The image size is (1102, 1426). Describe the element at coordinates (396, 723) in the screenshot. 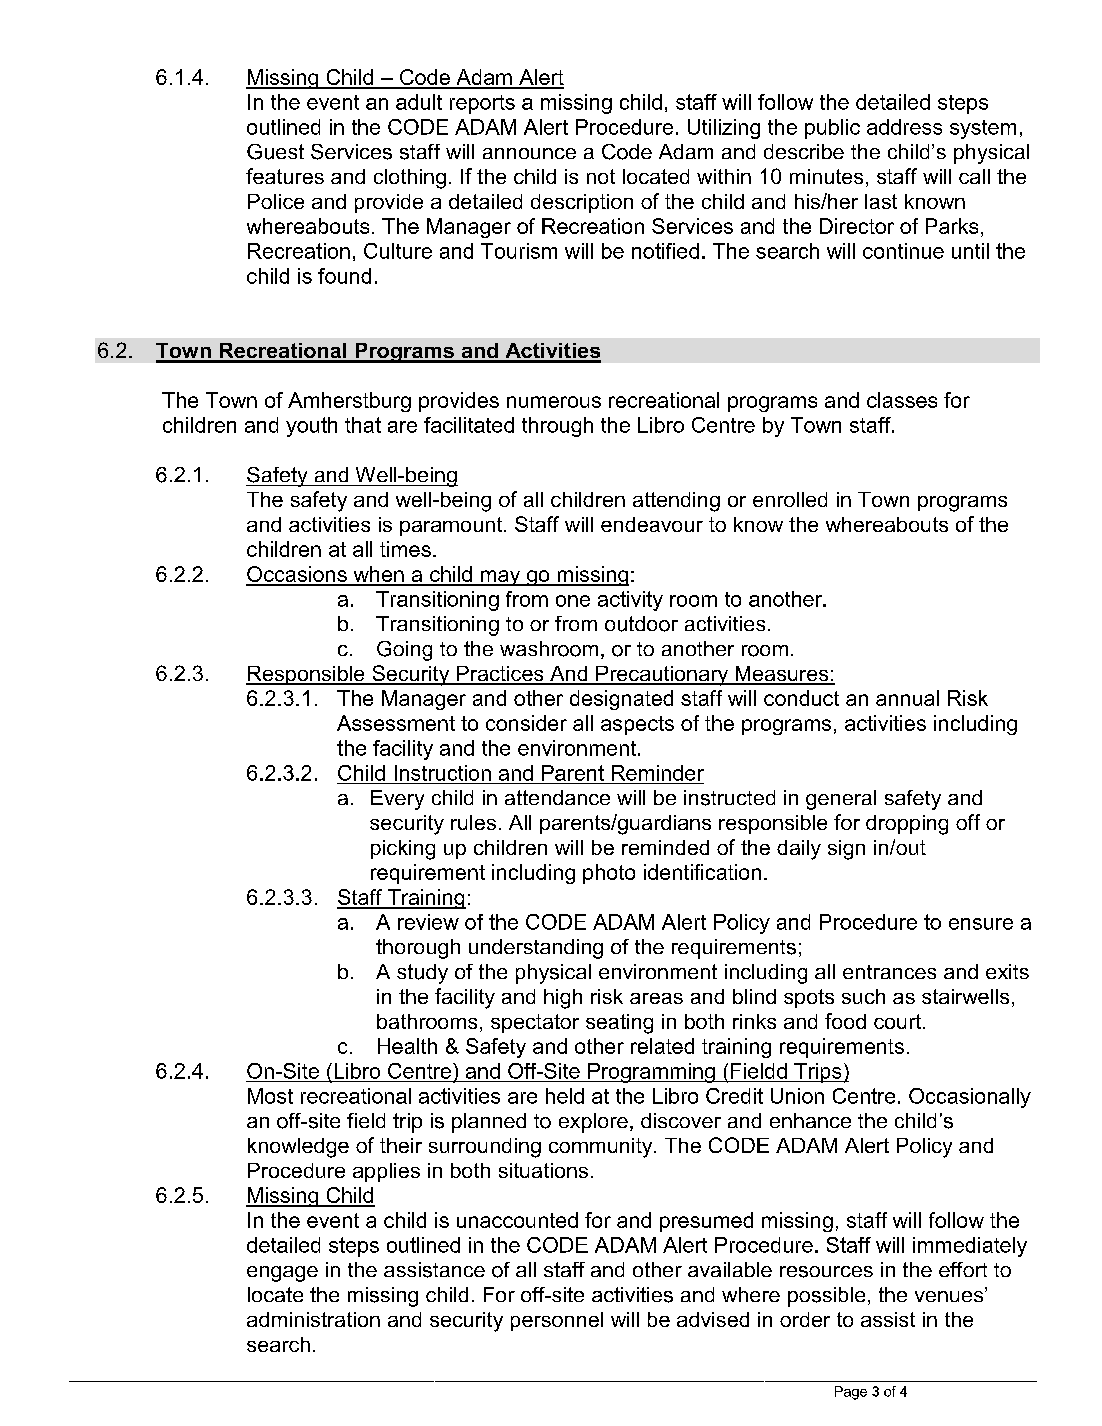

I see `Assessment` at that location.
